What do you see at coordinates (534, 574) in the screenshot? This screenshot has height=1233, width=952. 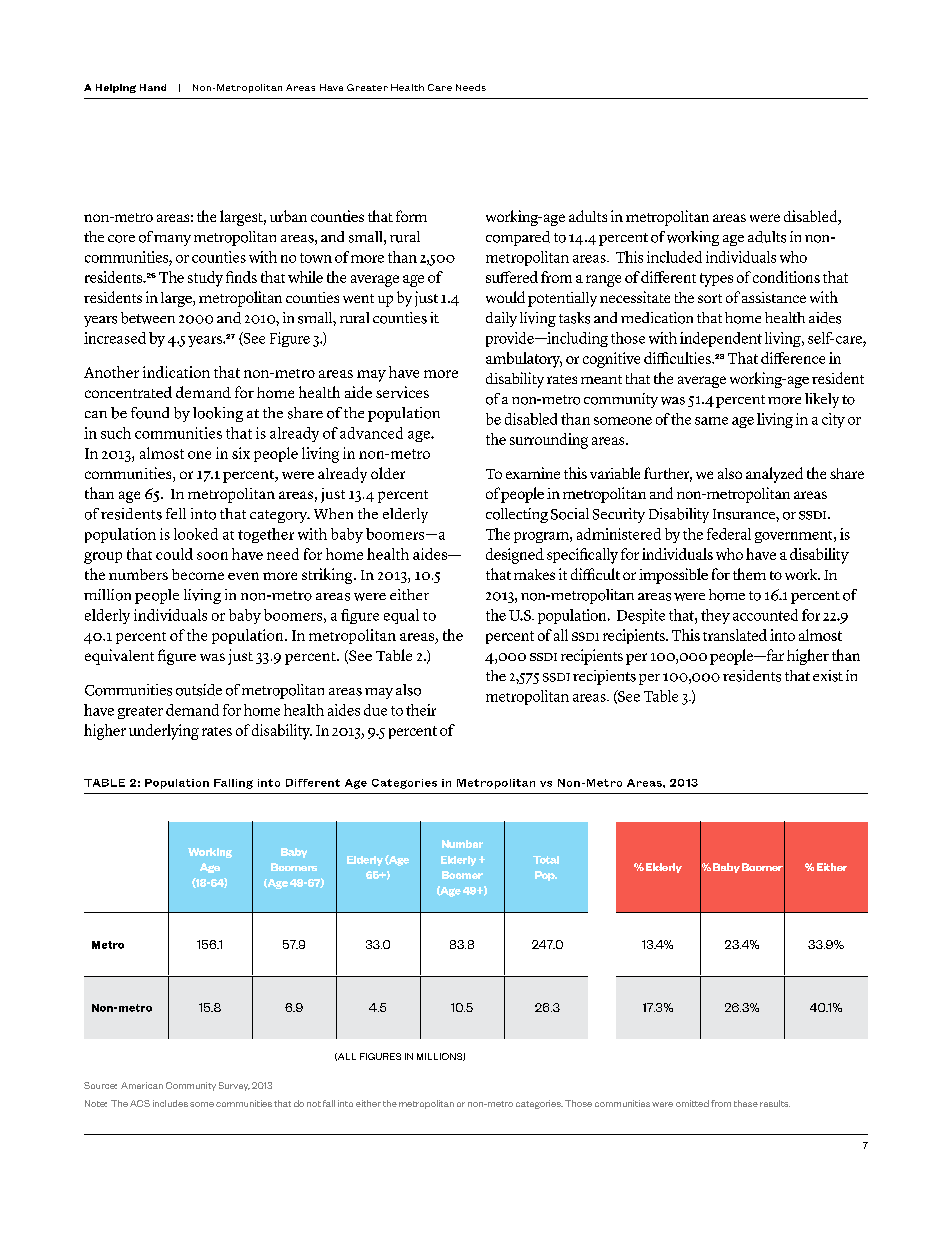 I see `makes` at bounding box center [534, 574].
